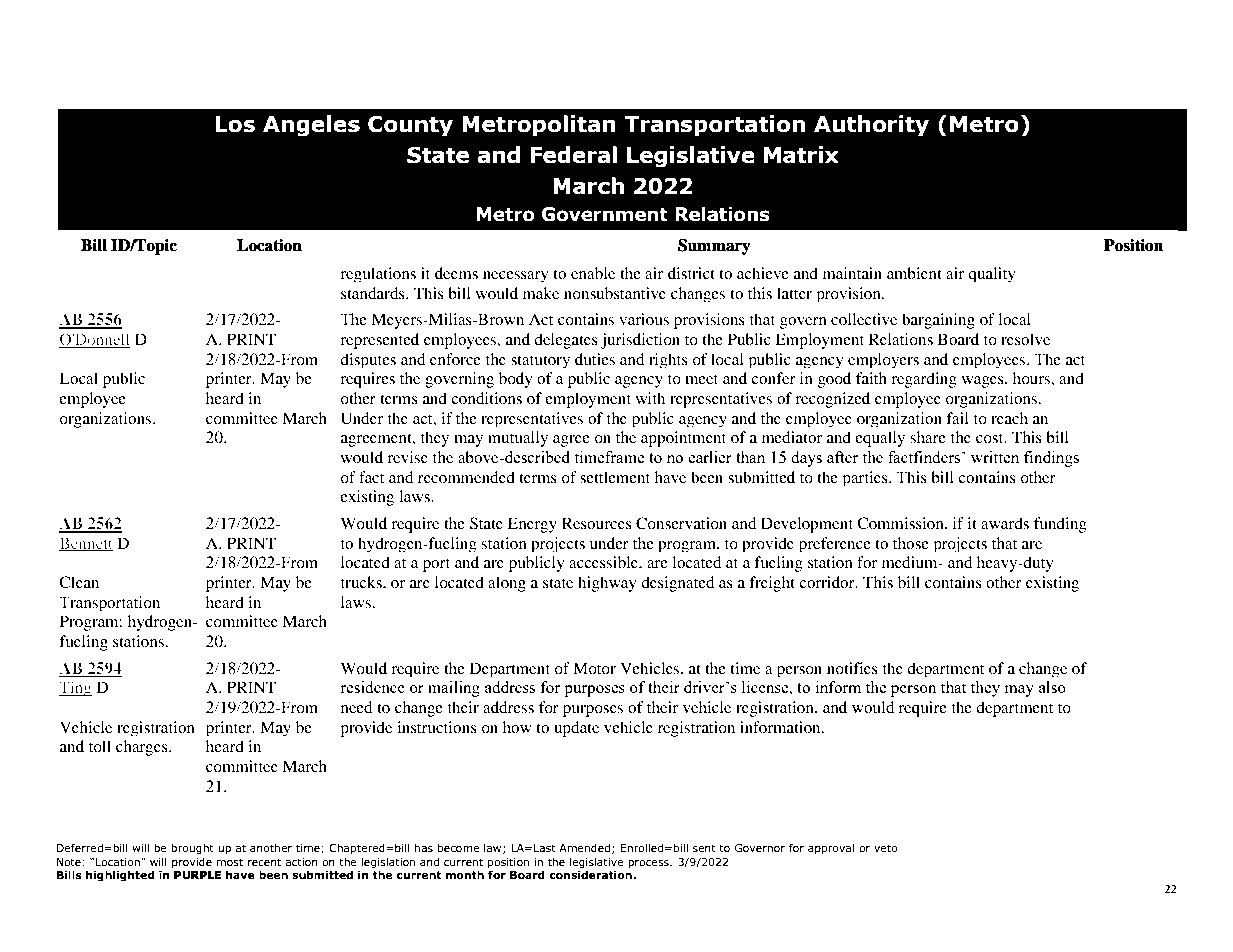 This page has width=1233, height=952. Describe the element at coordinates (828, 582) in the page. I see `corridor` at that location.
